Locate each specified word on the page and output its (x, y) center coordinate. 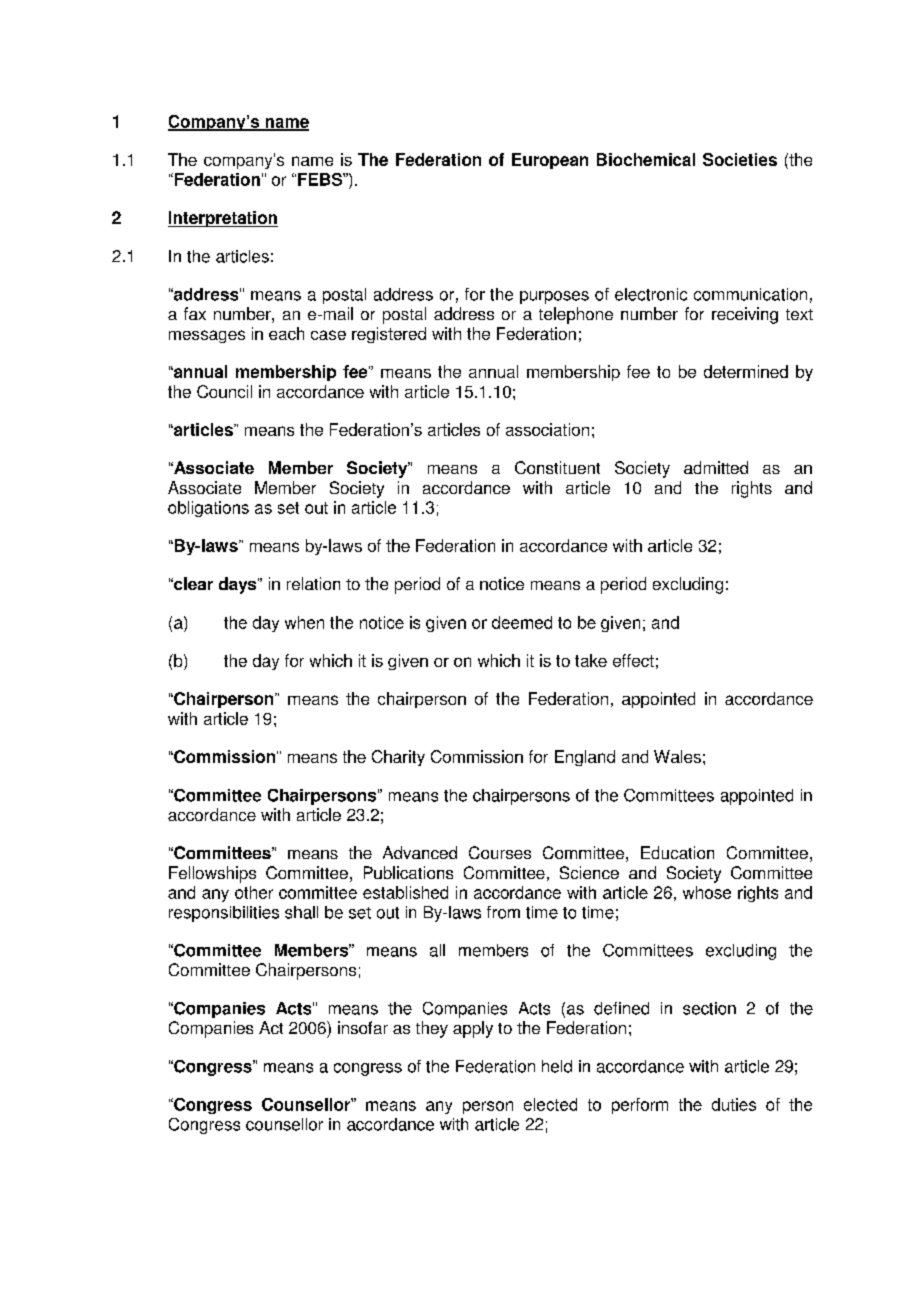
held (557, 1066)
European (550, 161)
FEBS (321, 179)
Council (224, 391)
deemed (522, 622)
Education (677, 852)
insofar (363, 1027)
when (304, 622)
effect (633, 660)
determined (746, 371)
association (547, 429)
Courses (500, 852)
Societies (740, 159)
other (254, 892)
